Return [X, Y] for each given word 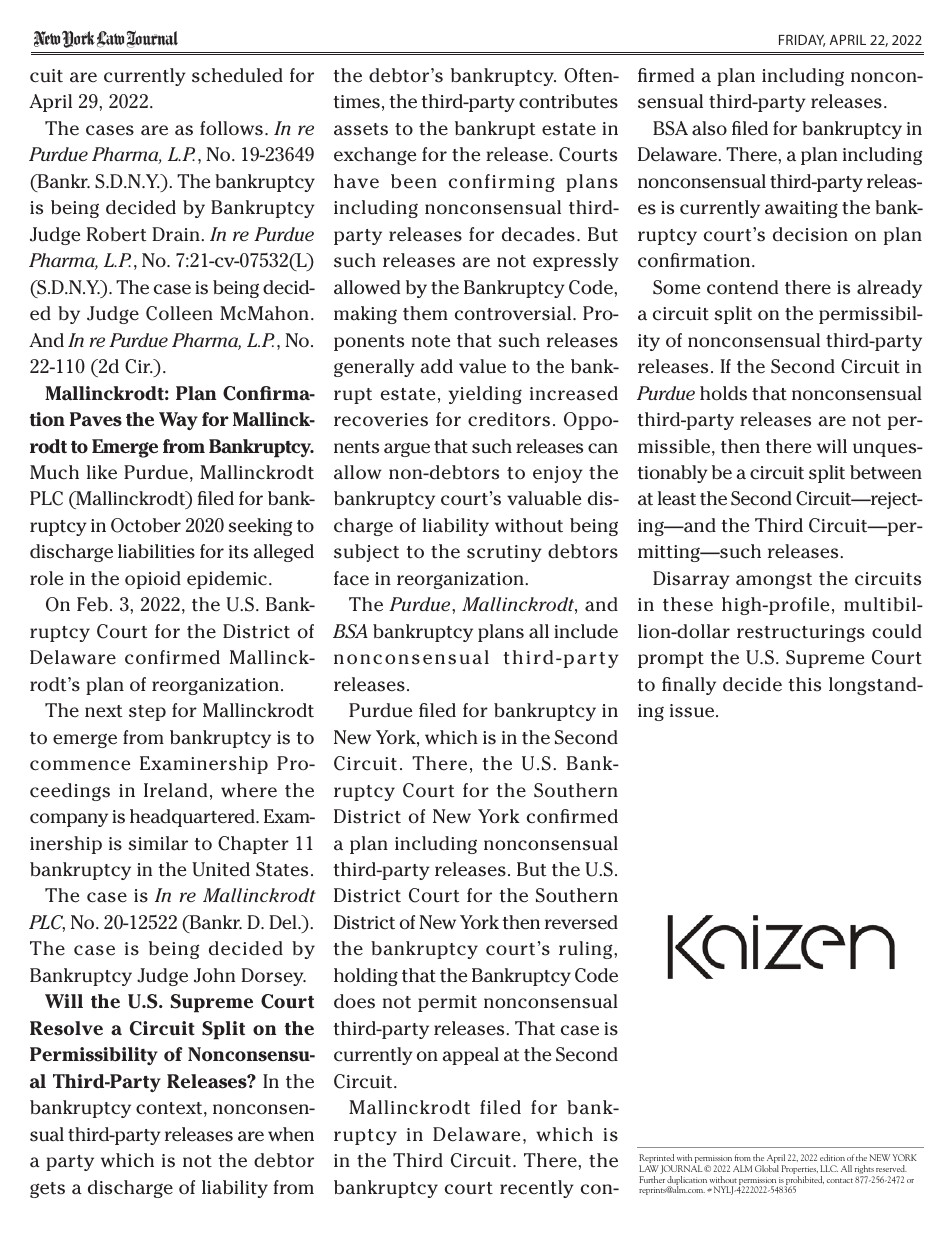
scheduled [237, 75]
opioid [153, 580]
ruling [587, 950]
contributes [568, 101]
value [482, 366]
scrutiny [504, 553]
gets [47, 1190]
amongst [774, 581]
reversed [581, 922]
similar [158, 843]
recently [537, 1189]
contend [742, 287]
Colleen [179, 313]
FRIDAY [802, 40]
